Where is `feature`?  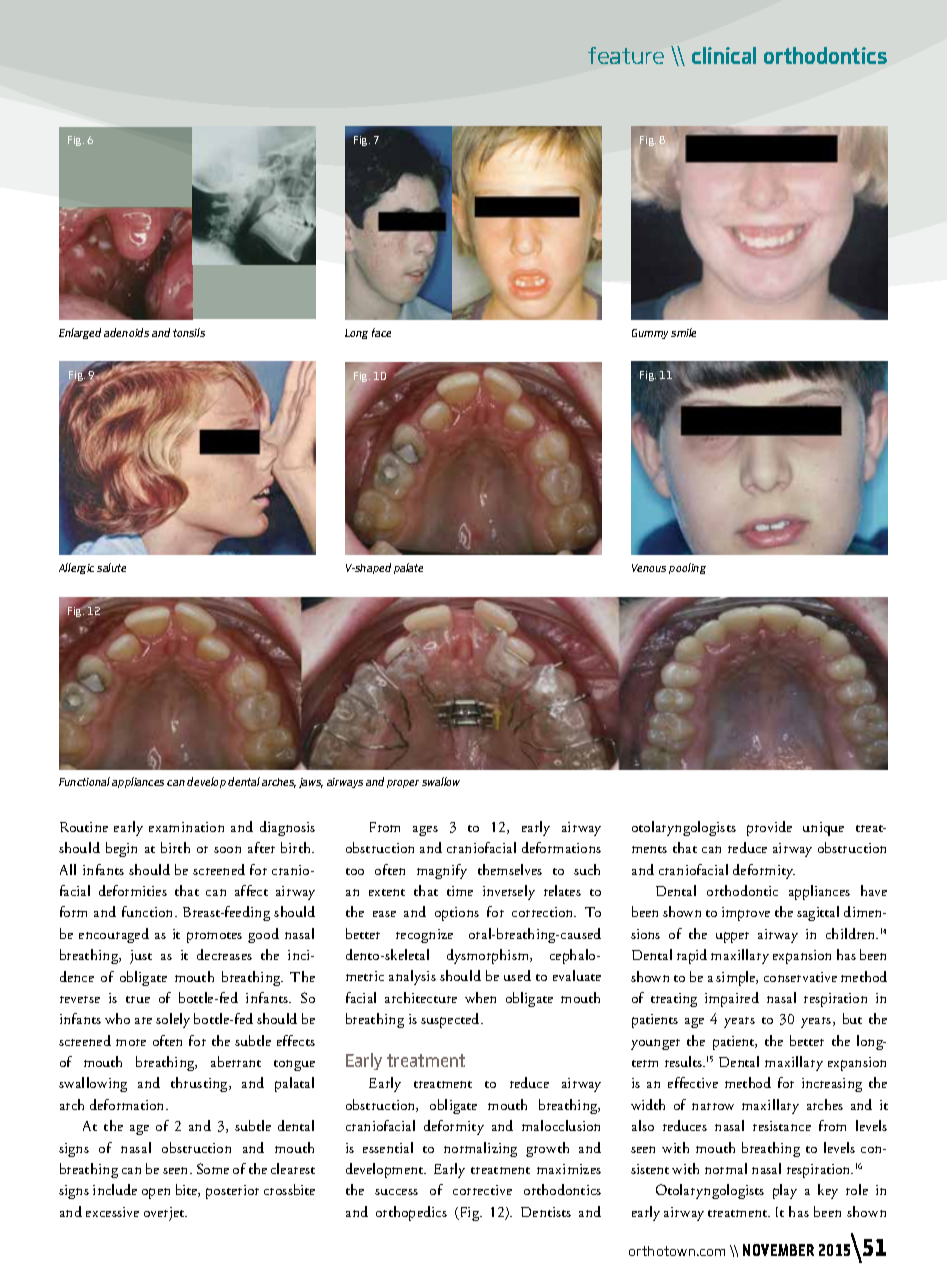
feature is located at coordinates (626, 55).
